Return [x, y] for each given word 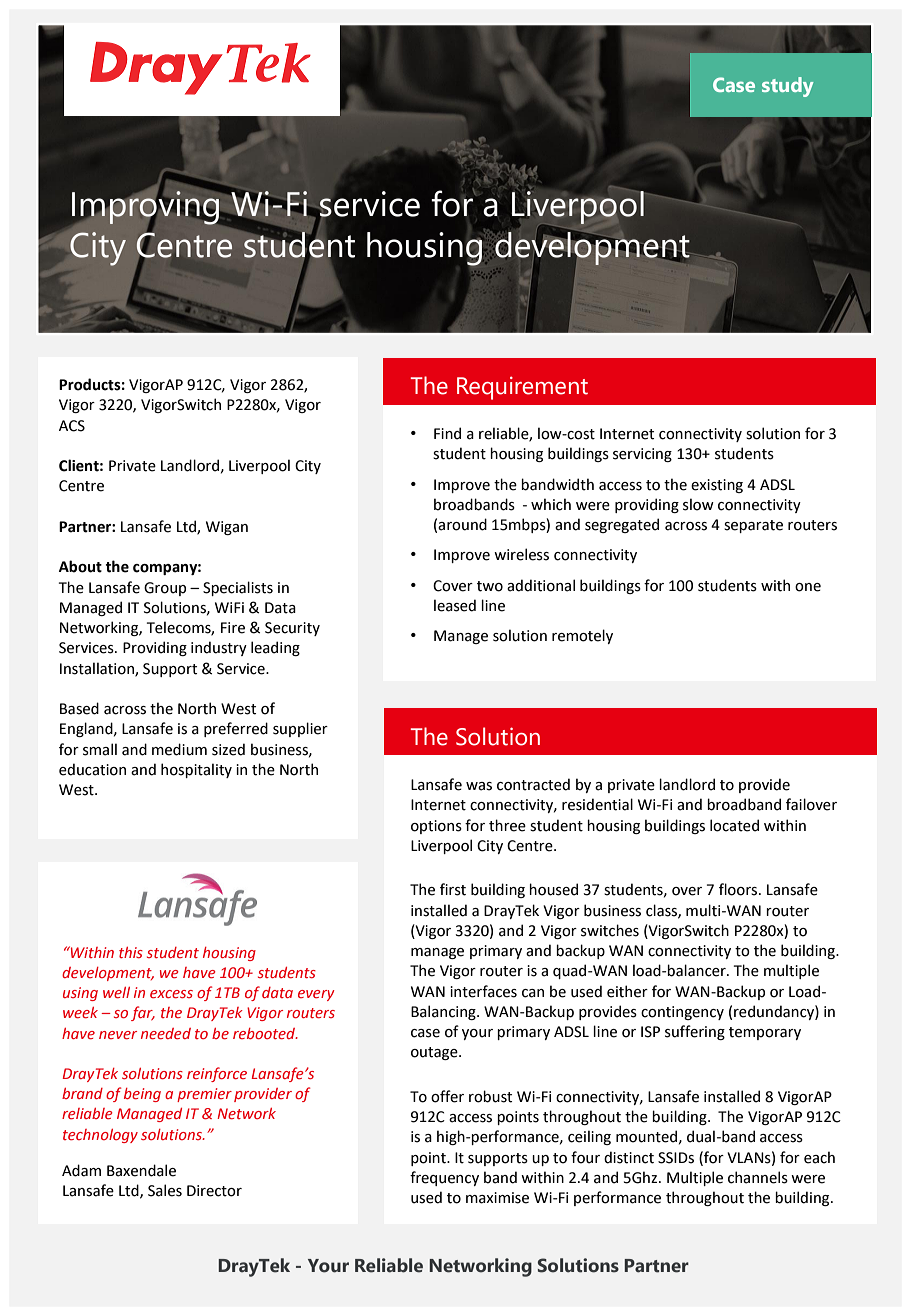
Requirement [522, 388]
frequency [444, 1178]
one [808, 587]
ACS [72, 426]
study [788, 87]
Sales [165, 1190]
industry [219, 648]
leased [455, 605]
